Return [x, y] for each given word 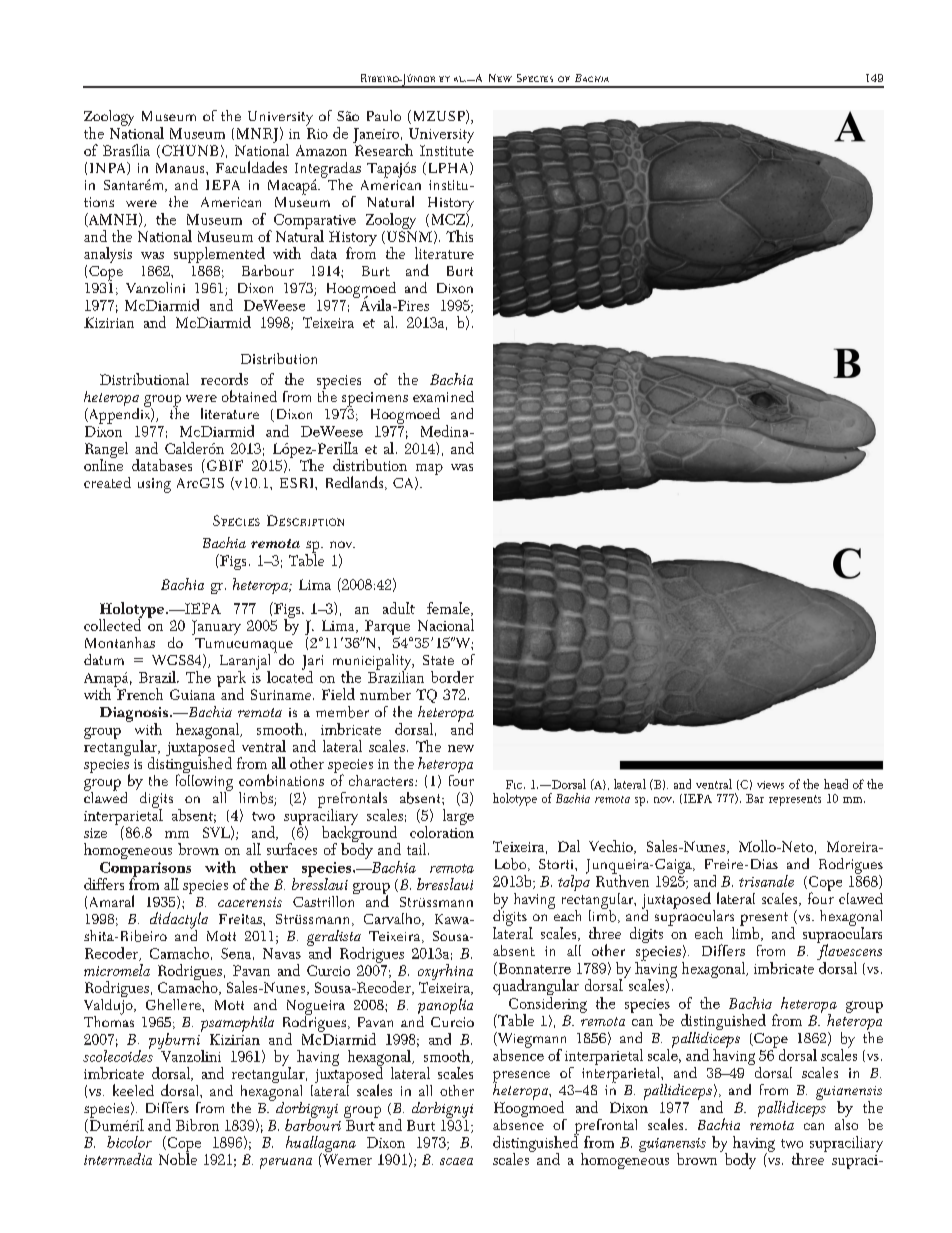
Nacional [446, 625]
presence [521, 1078]
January [216, 627]
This [459, 236]
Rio [317, 133]
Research [383, 149]
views [770, 785]
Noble [178, 1158]
